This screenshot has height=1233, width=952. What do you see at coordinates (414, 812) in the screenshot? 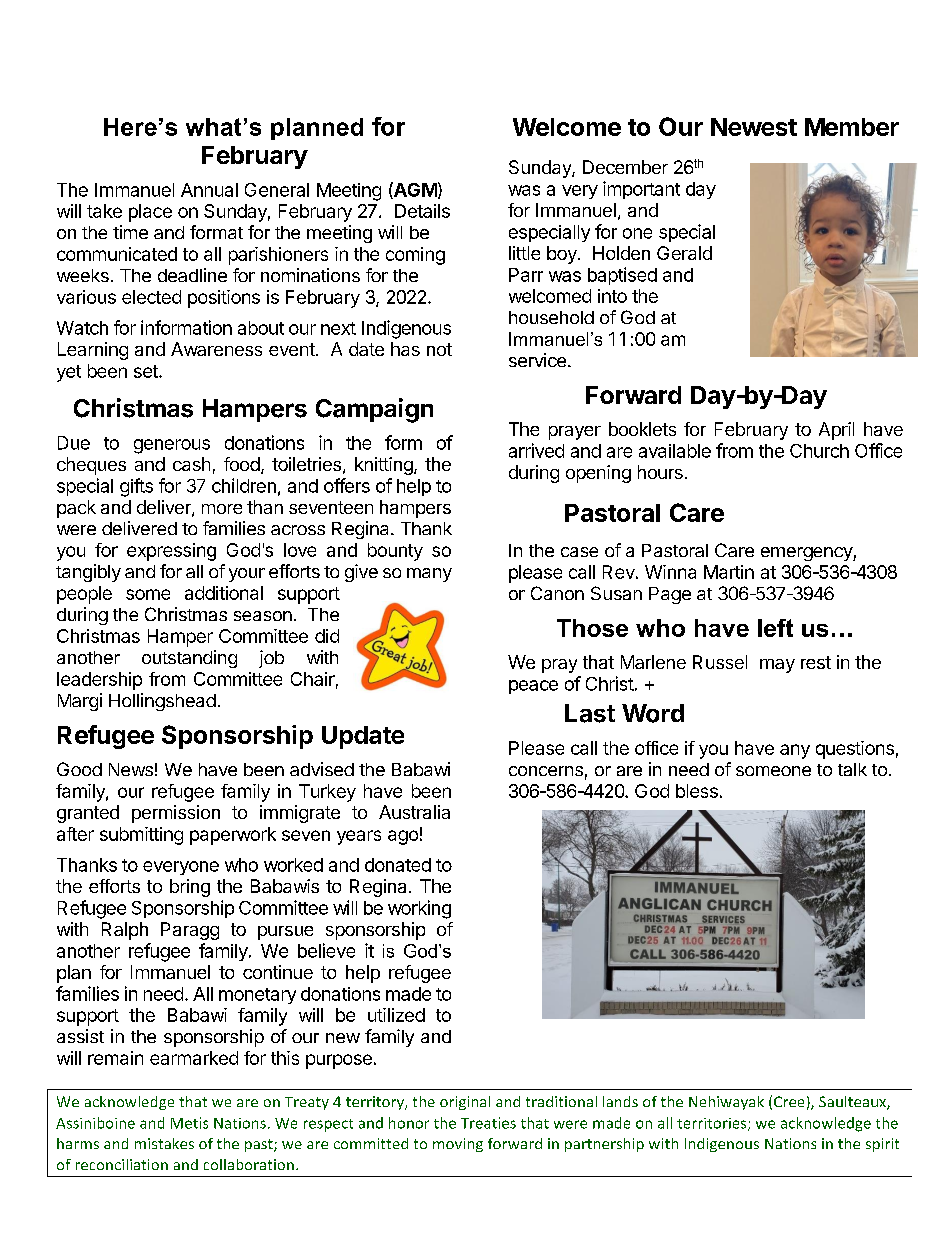
I see `Australia` at bounding box center [414, 812].
